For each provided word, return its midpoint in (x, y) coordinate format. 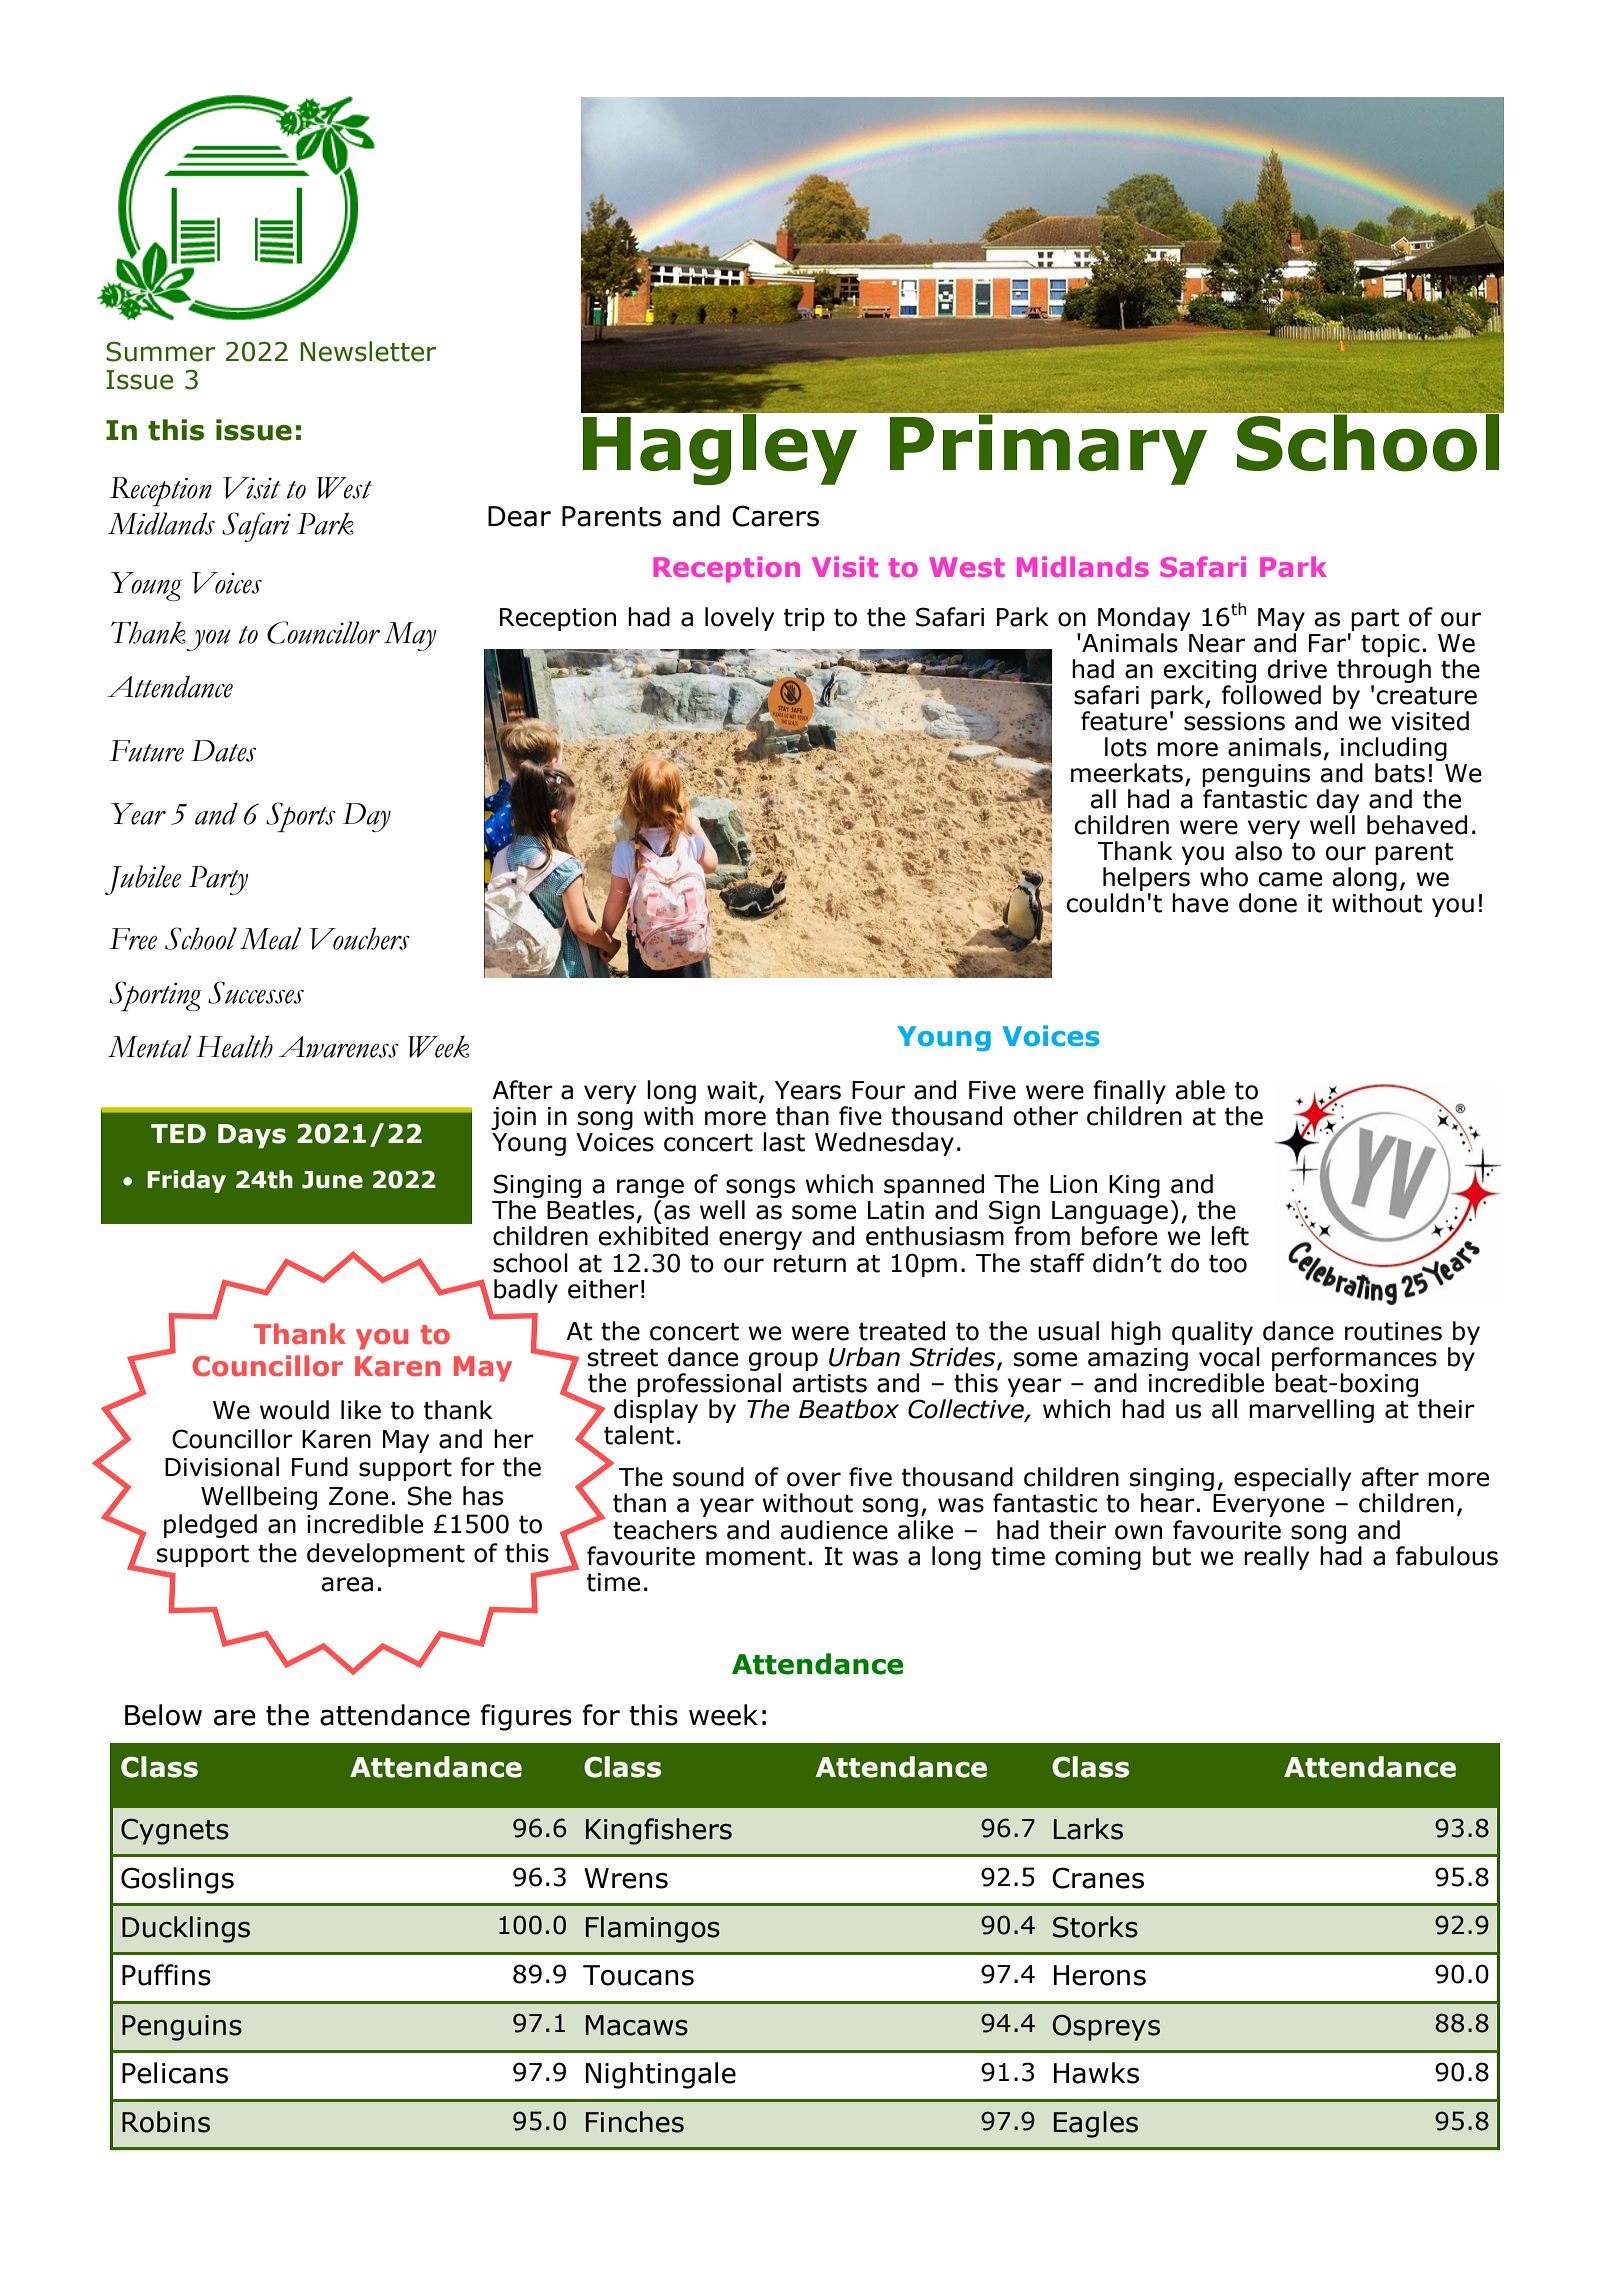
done (1268, 903)
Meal (271, 938)
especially (1292, 1479)
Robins (166, 2122)
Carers (775, 516)
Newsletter (368, 351)
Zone (358, 1496)
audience (834, 1530)
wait (732, 1090)
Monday (1144, 619)
